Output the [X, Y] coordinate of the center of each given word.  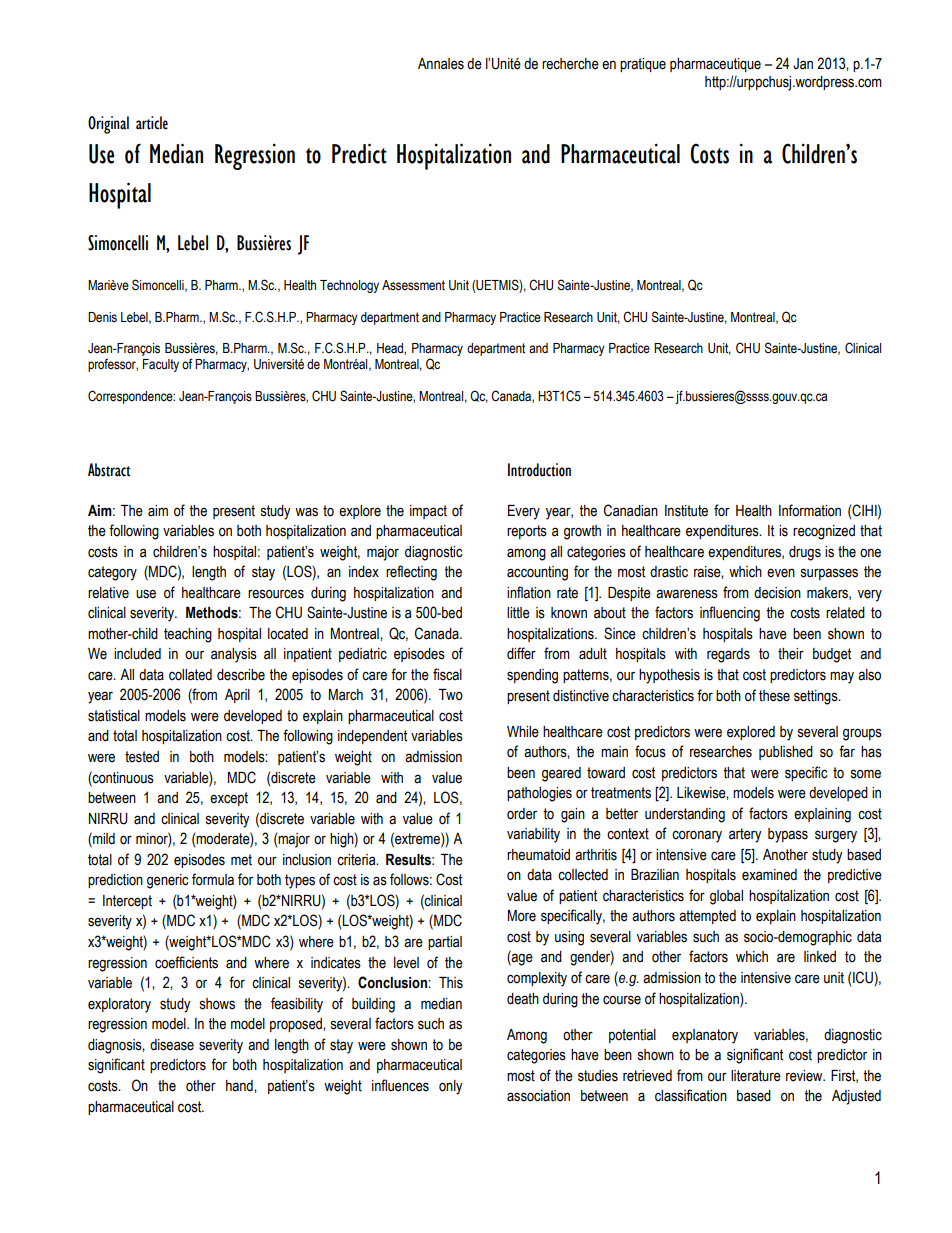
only [451, 1087]
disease [172, 1045]
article [152, 123]
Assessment [413, 285]
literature [756, 1076]
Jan [803, 64]
